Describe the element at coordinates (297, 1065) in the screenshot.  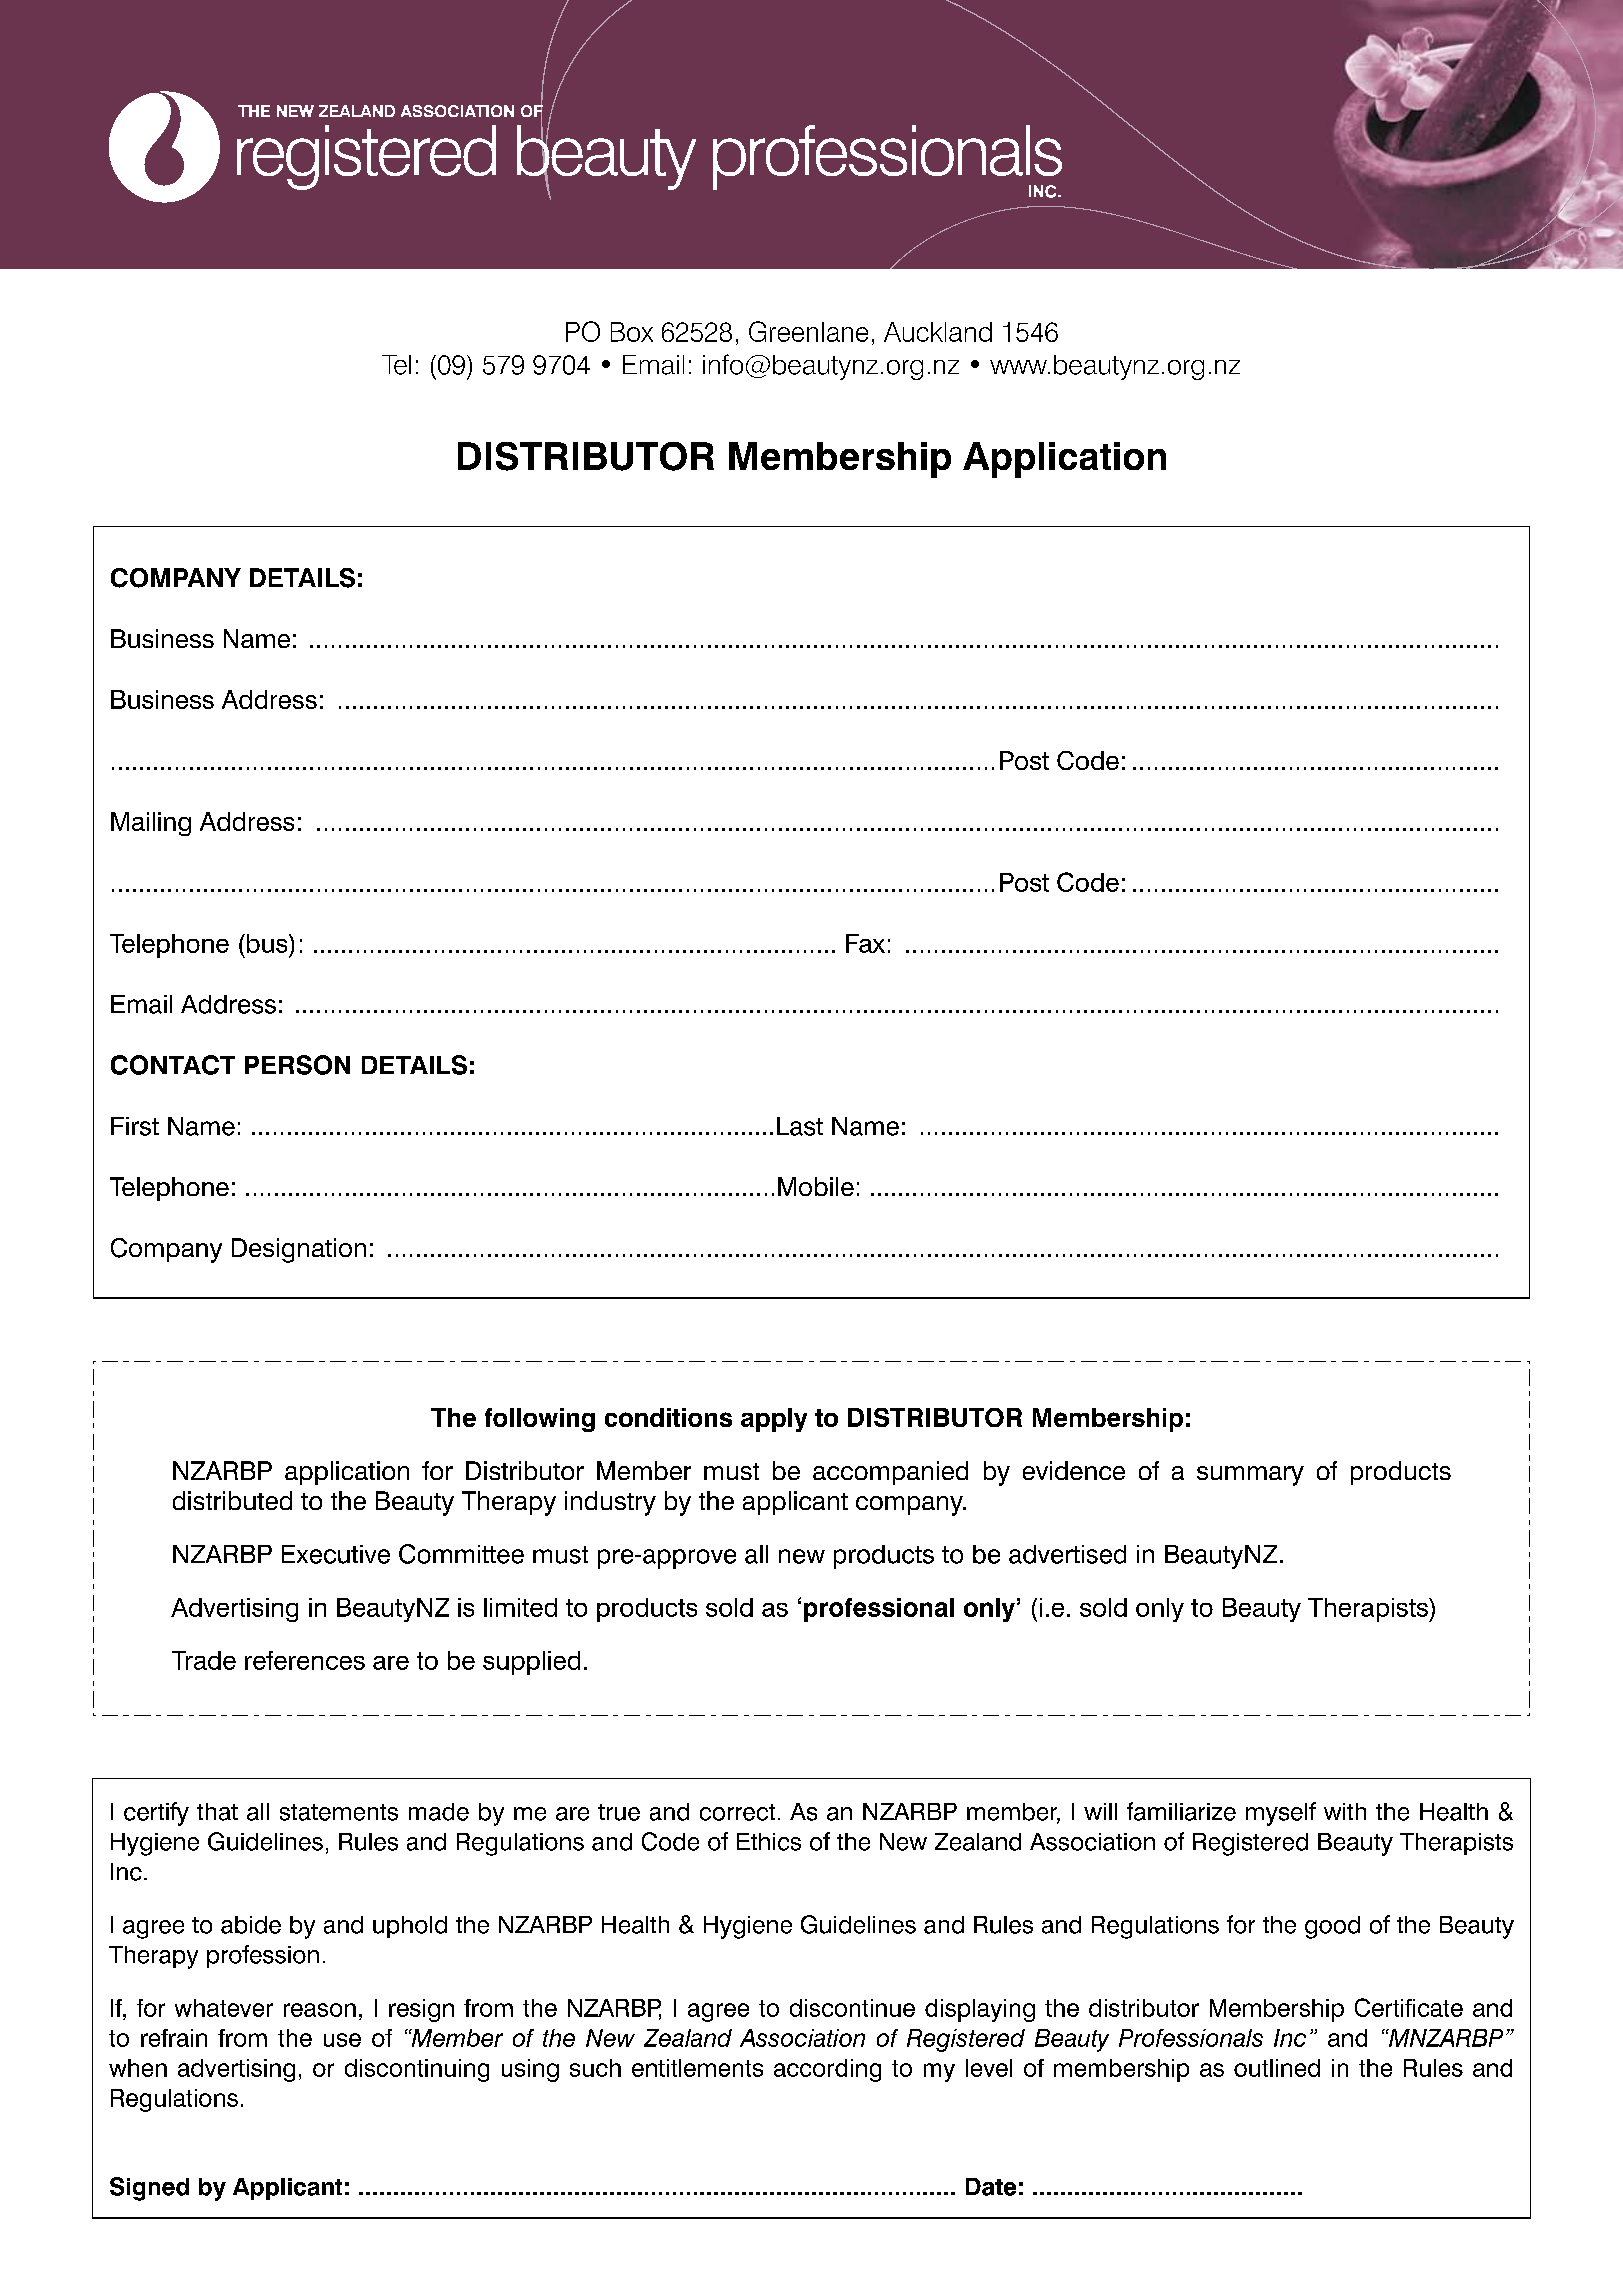
I see `PERSON` at that location.
